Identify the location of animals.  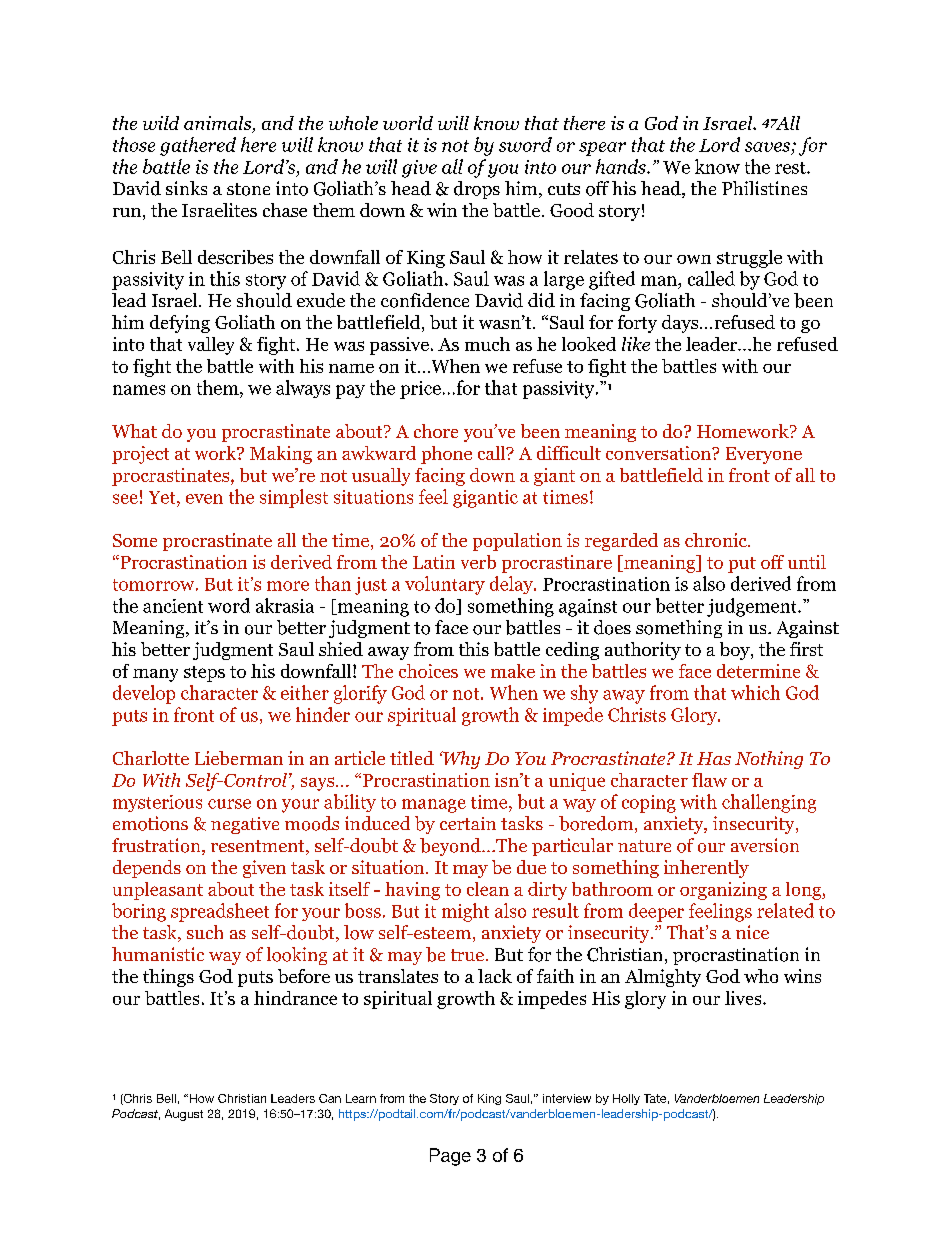
(219, 124).
